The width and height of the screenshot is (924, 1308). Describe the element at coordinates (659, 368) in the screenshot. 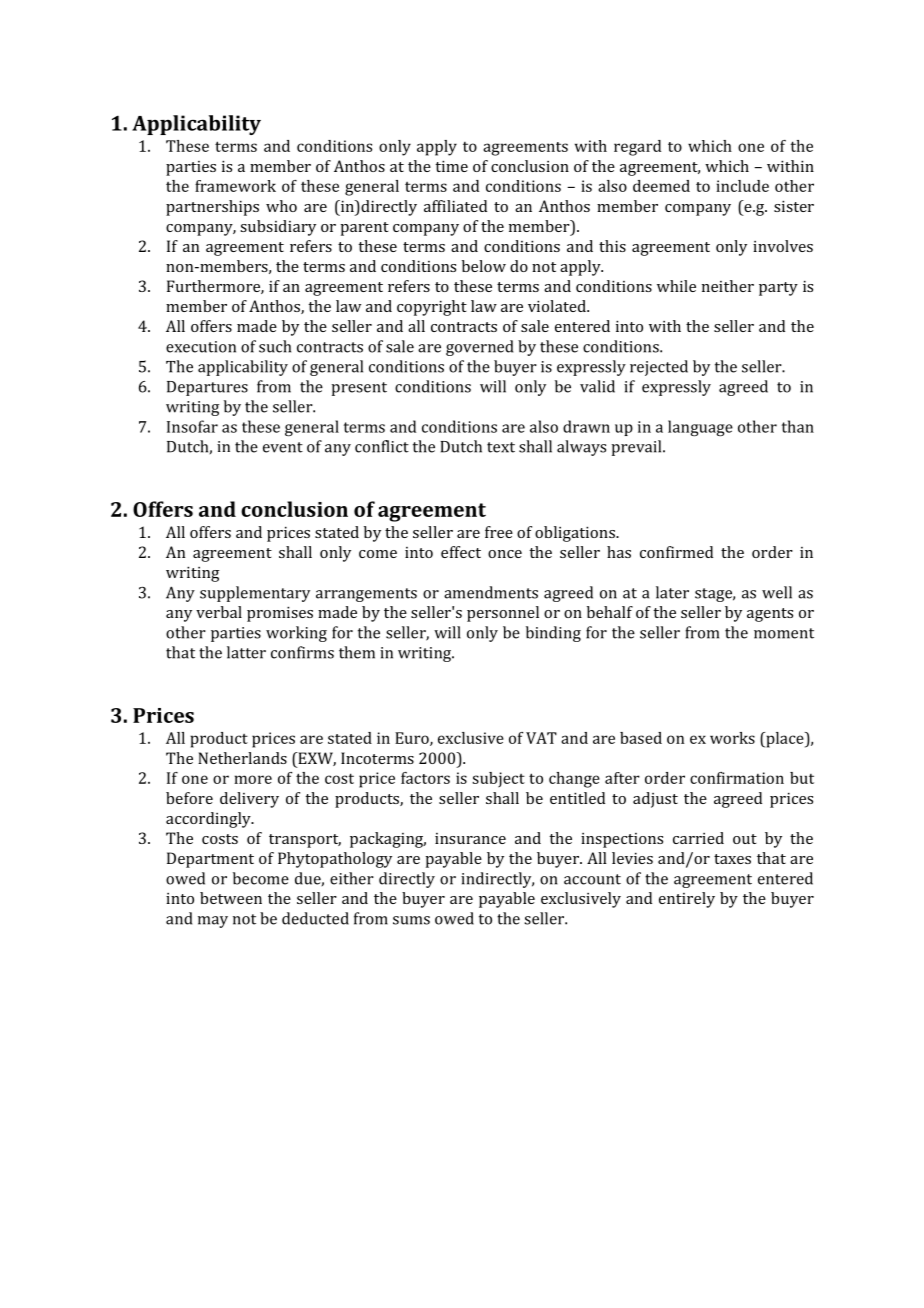

I see `rejected` at that location.
